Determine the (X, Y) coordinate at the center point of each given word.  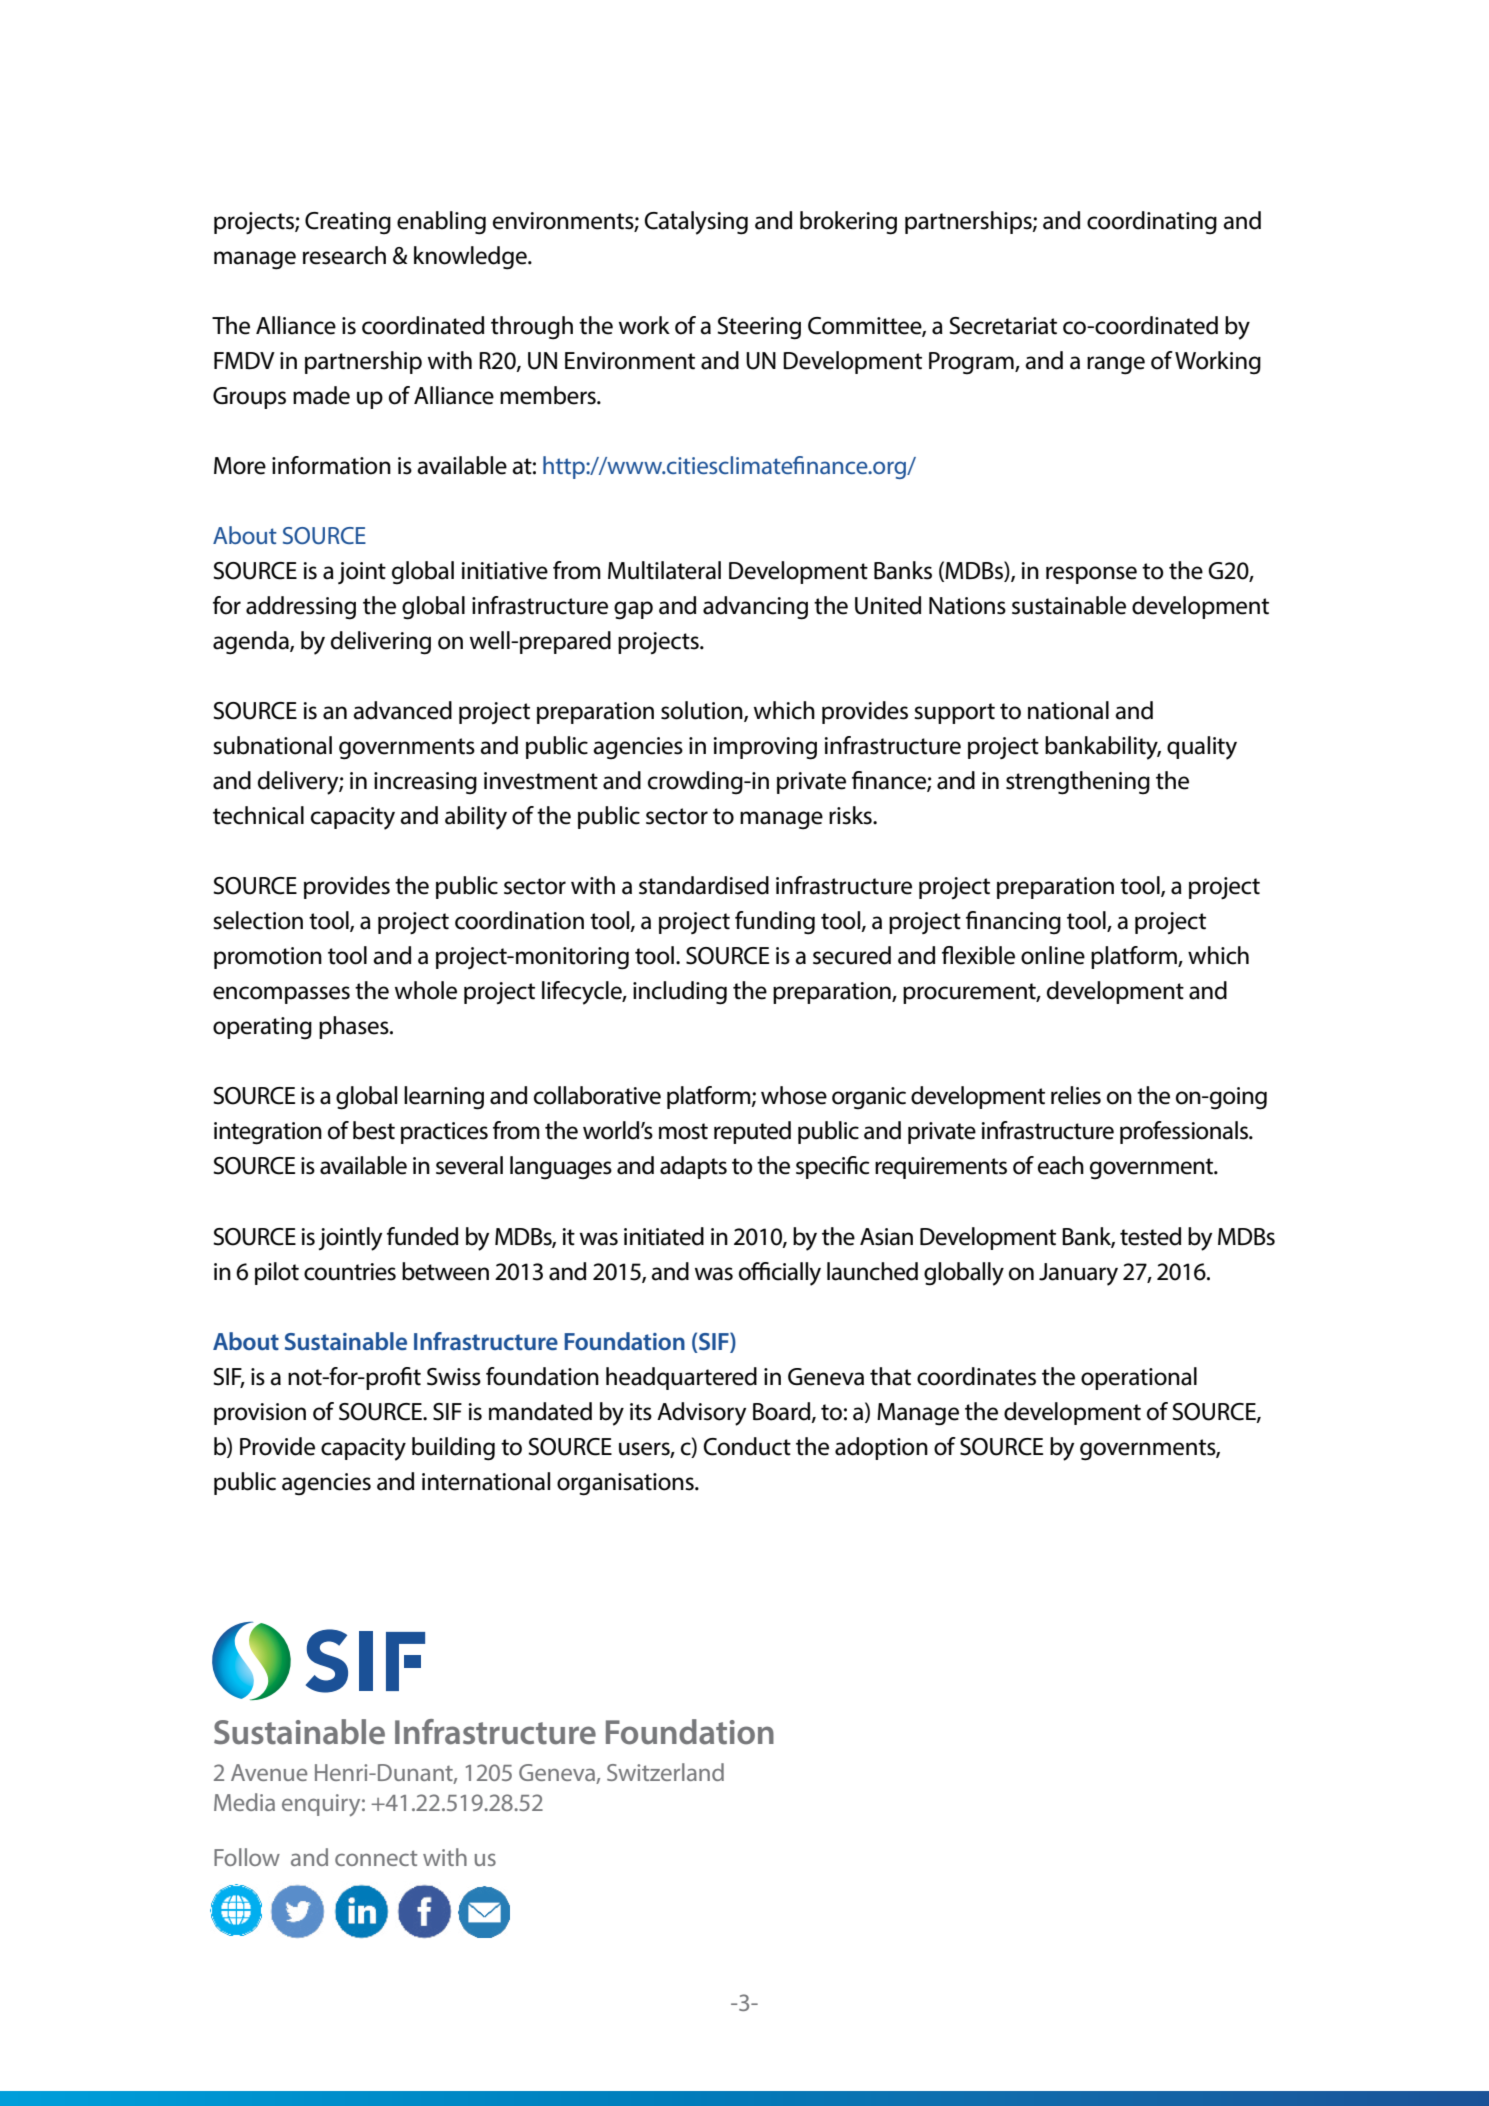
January (1078, 1274)
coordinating (1152, 222)
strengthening (1078, 783)
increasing (425, 783)
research (344, 255)
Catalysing (696, 223)
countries (350, 1272)
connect (376, 1858)
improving (765, 748)
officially (780, 1274)
